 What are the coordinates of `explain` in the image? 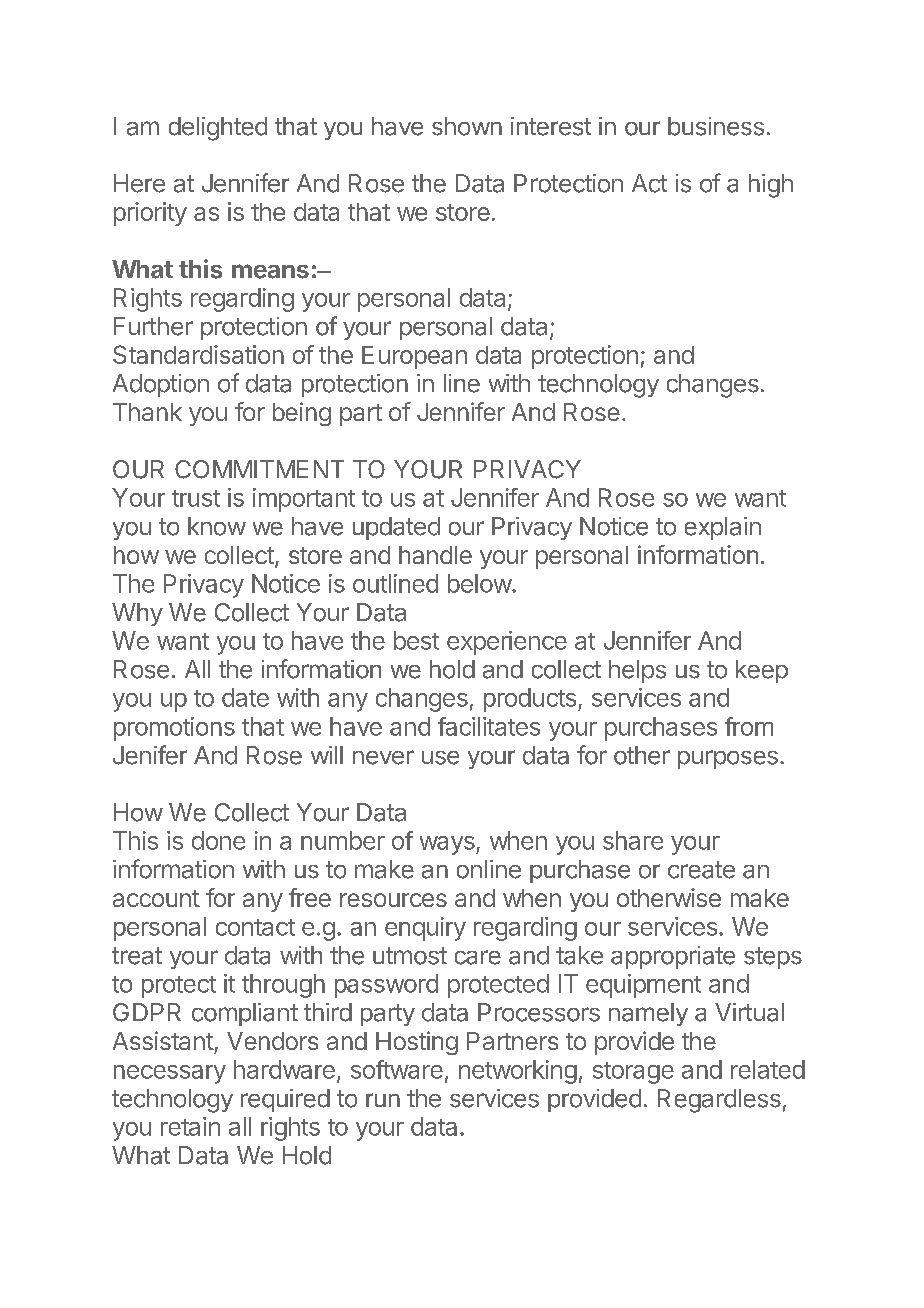 It's located at (723, 528).
